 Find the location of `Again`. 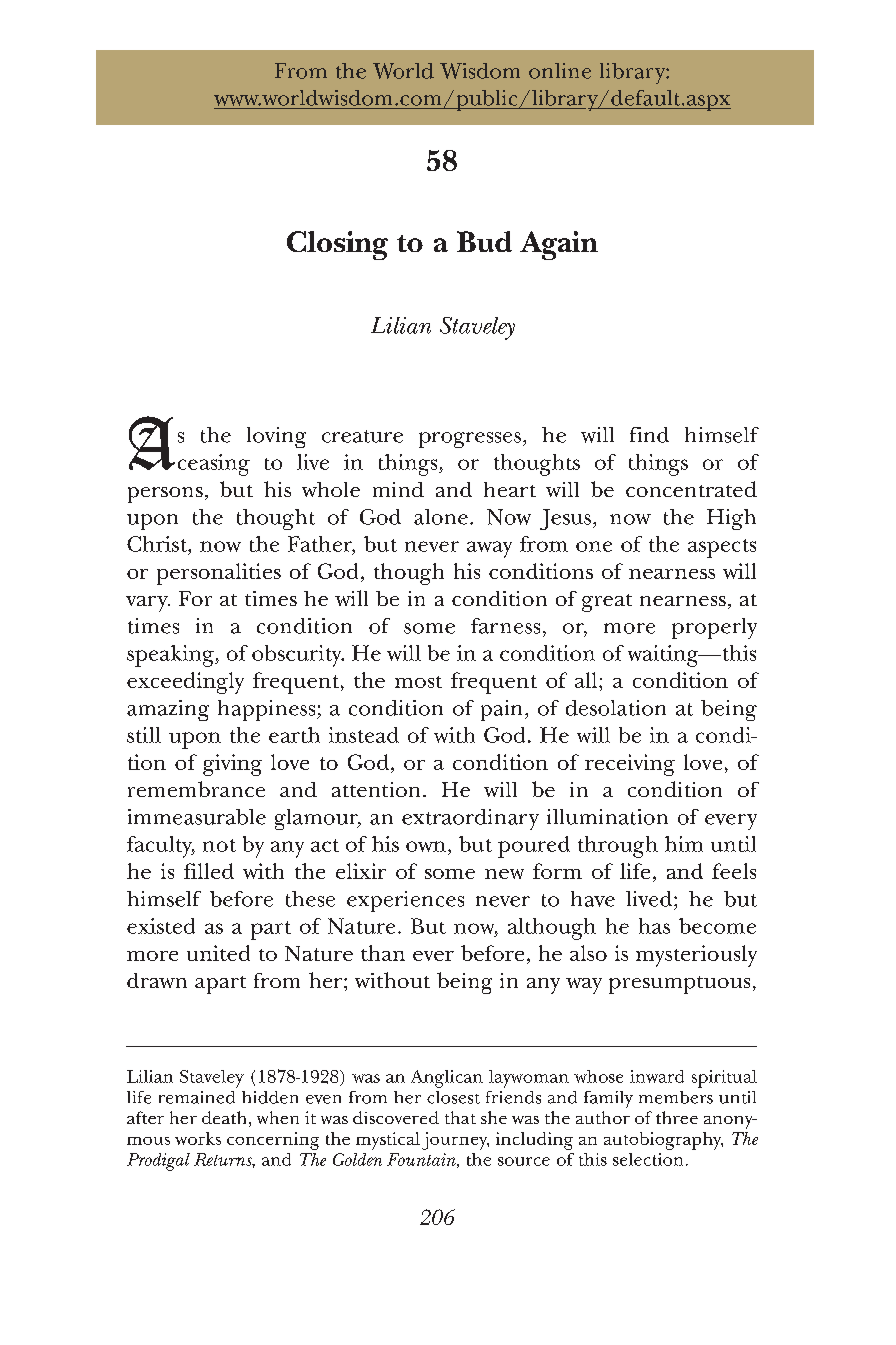

Again is located at coordinates (559, 245).
